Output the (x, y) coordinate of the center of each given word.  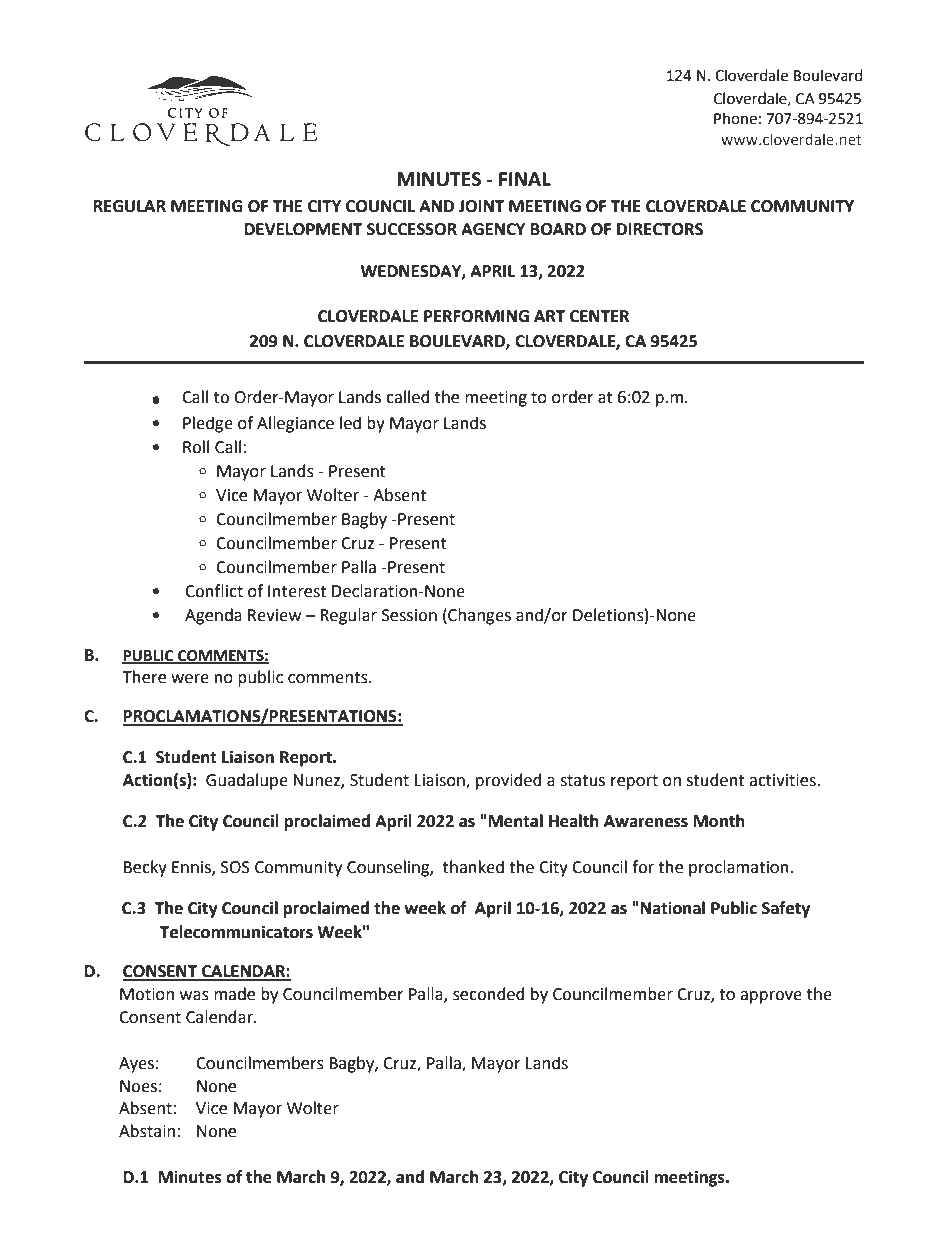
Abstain (147, 1131)
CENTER (599, 316)
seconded (489, 994)
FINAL (525, 179)
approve (771, 997)
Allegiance (295, 424)
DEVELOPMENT (303, 229)
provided (509, 781)
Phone (735, 118)
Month (719, 821)
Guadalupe (247, 781)
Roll (196, 447)
